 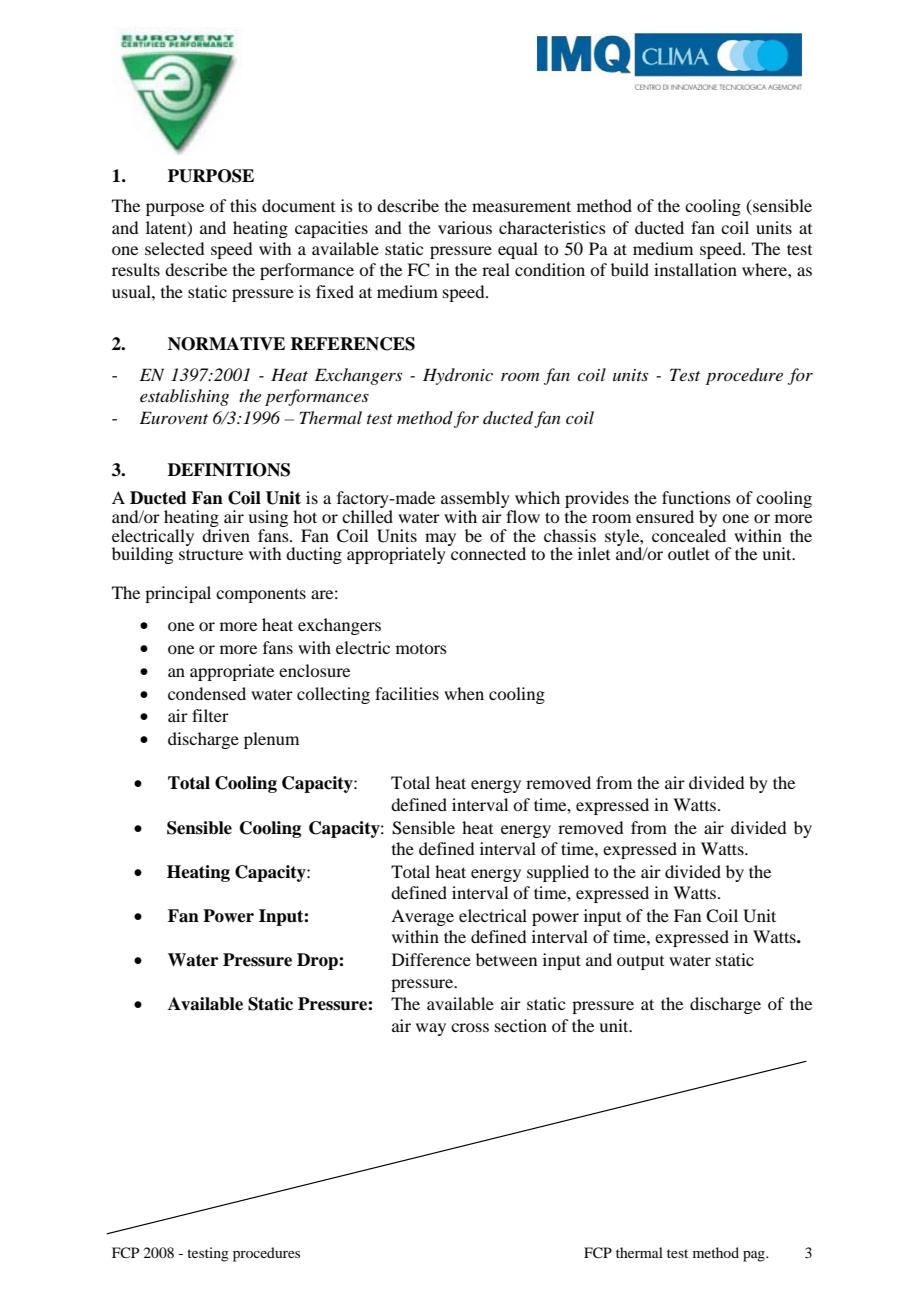 What do you see at coordinates (211, 554) in the screenshot?
I see `structure` at bounding box center [211, 554].
